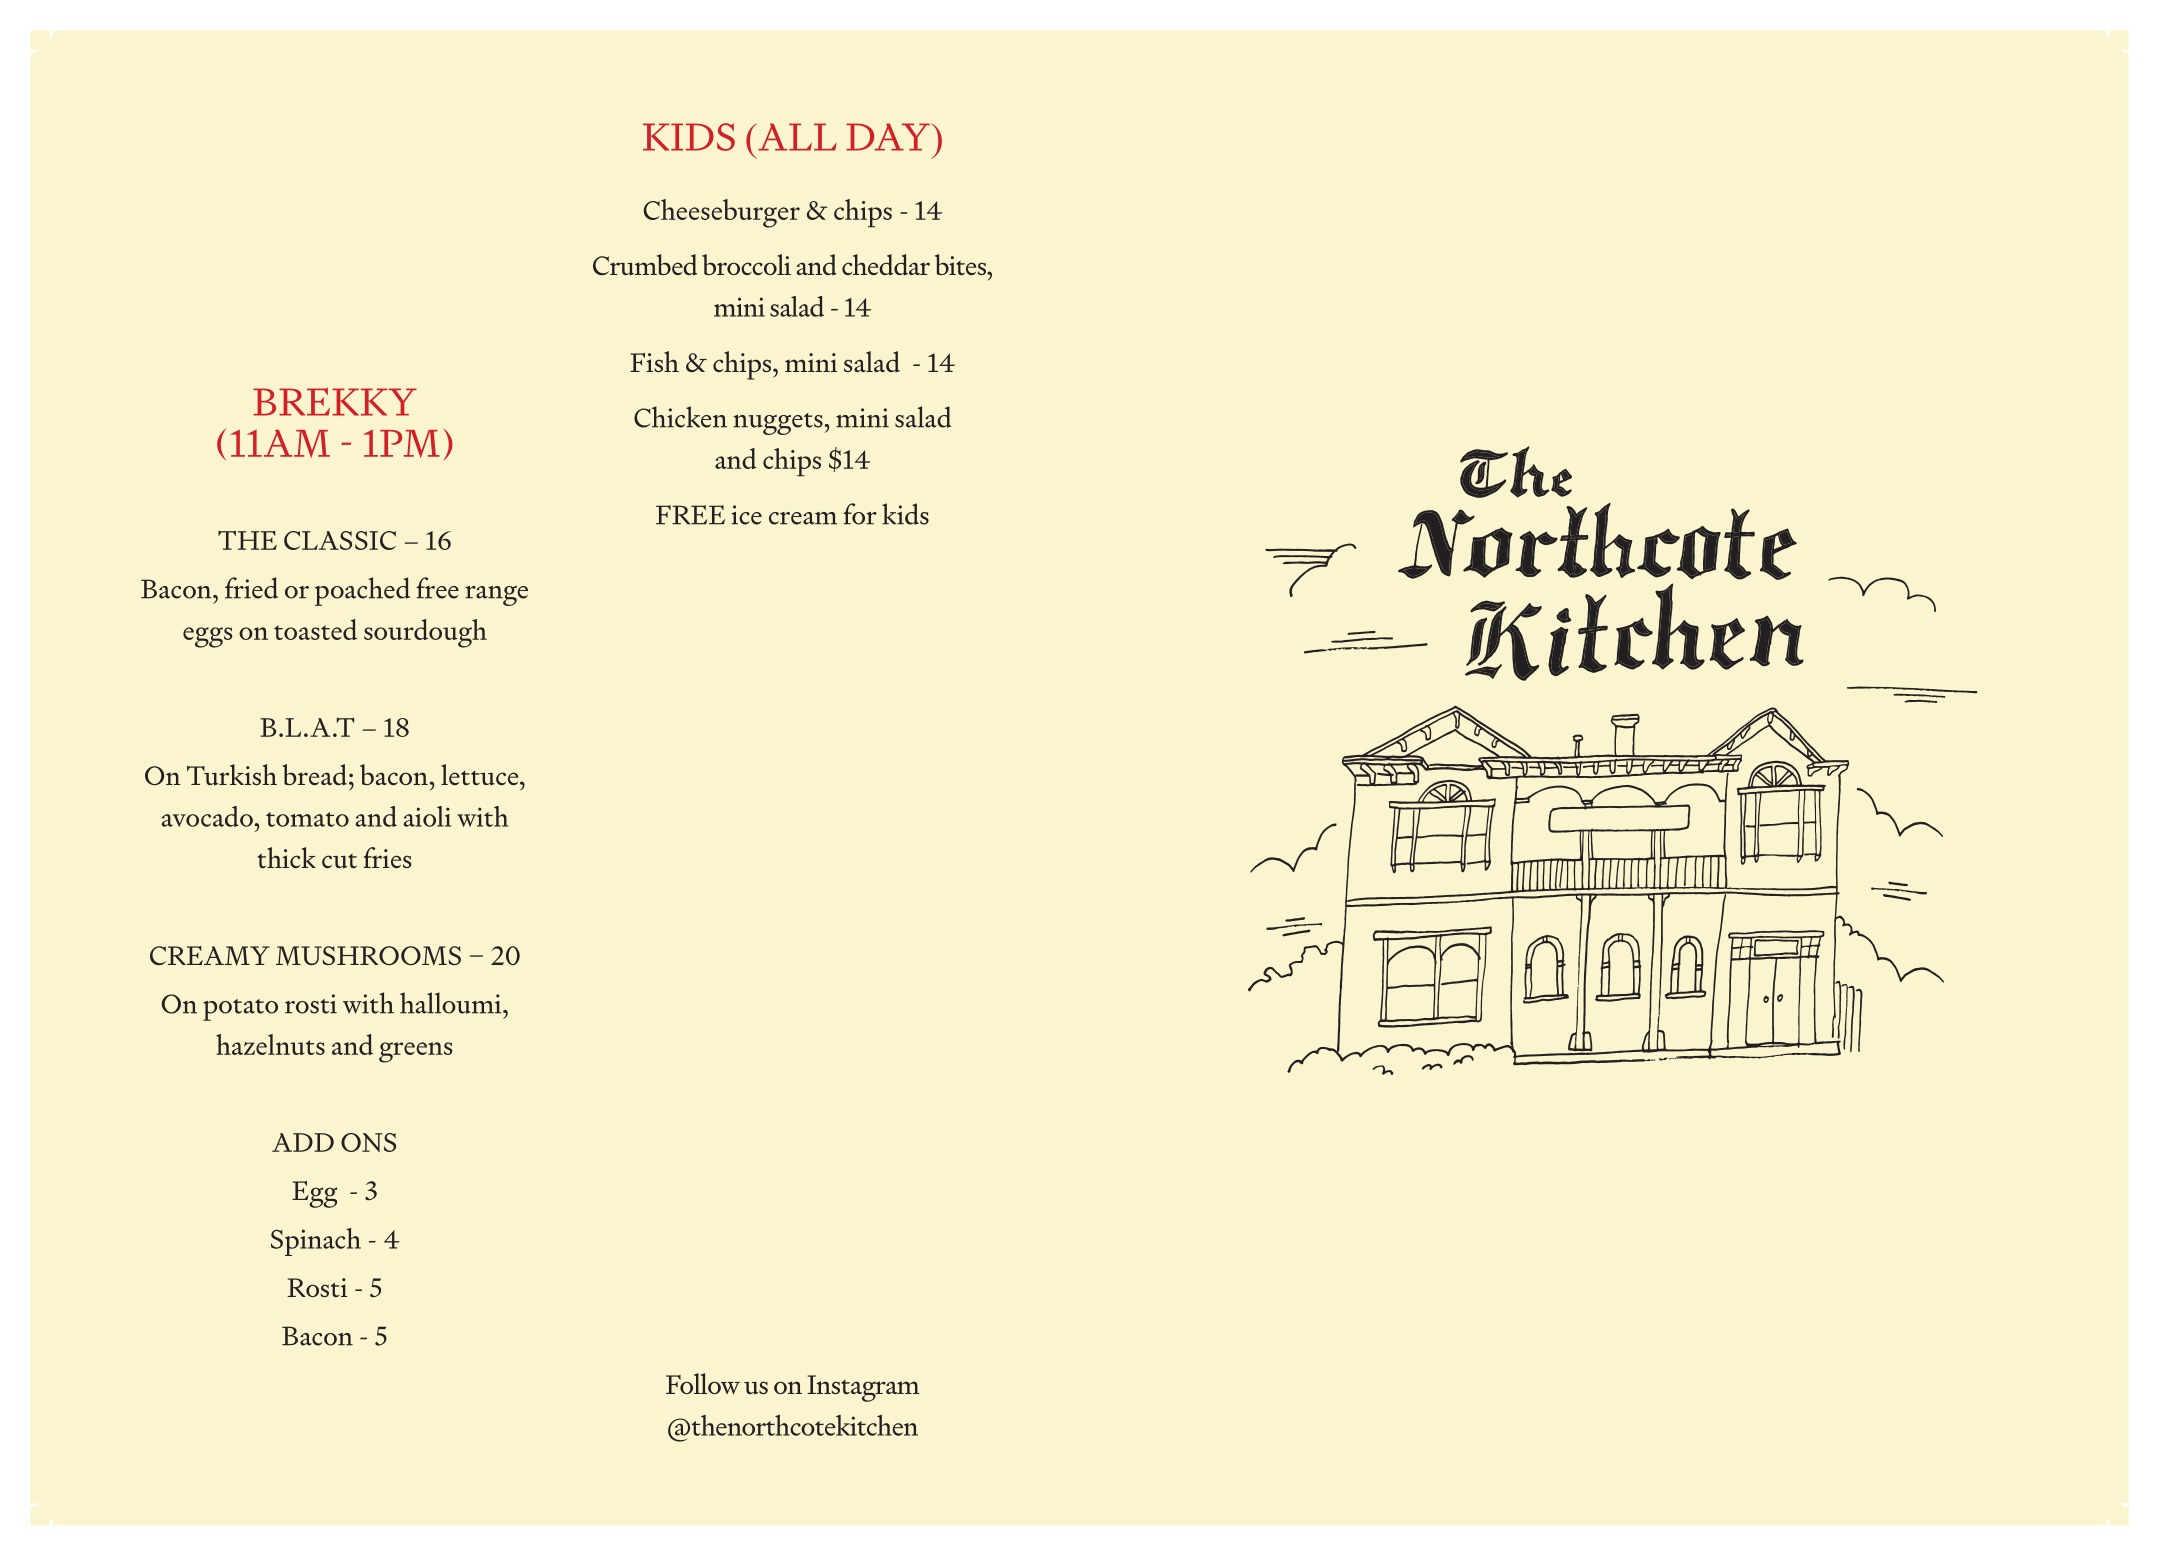 The width and height of the image is (2159, 1556). I want to click on Instagram, so click(863, 1388).
